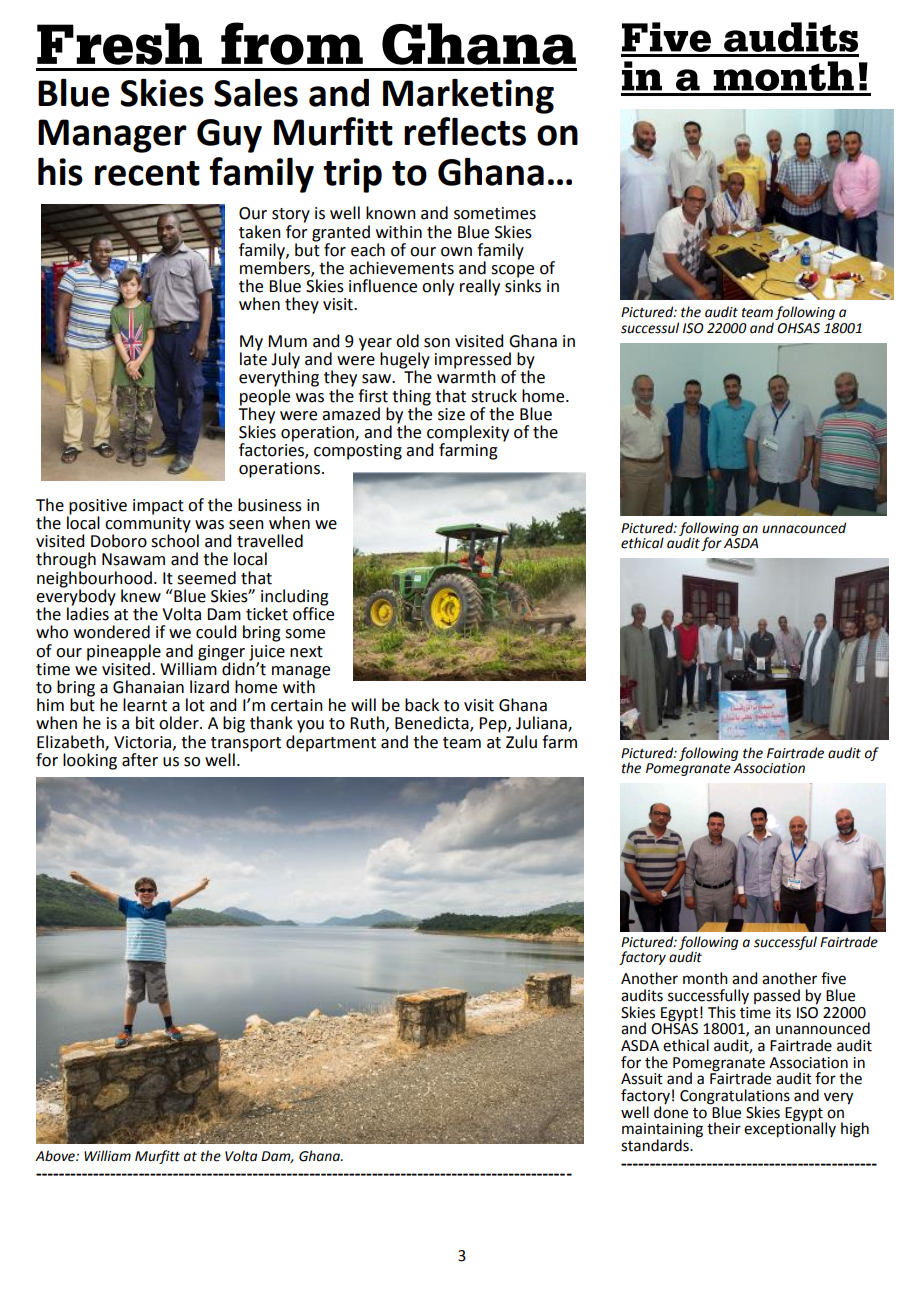 Image resolution: width=924 pixels, height=1308 pixels. Describe the element at coordinates (422, 705) in the image. I see `back` at that location.
